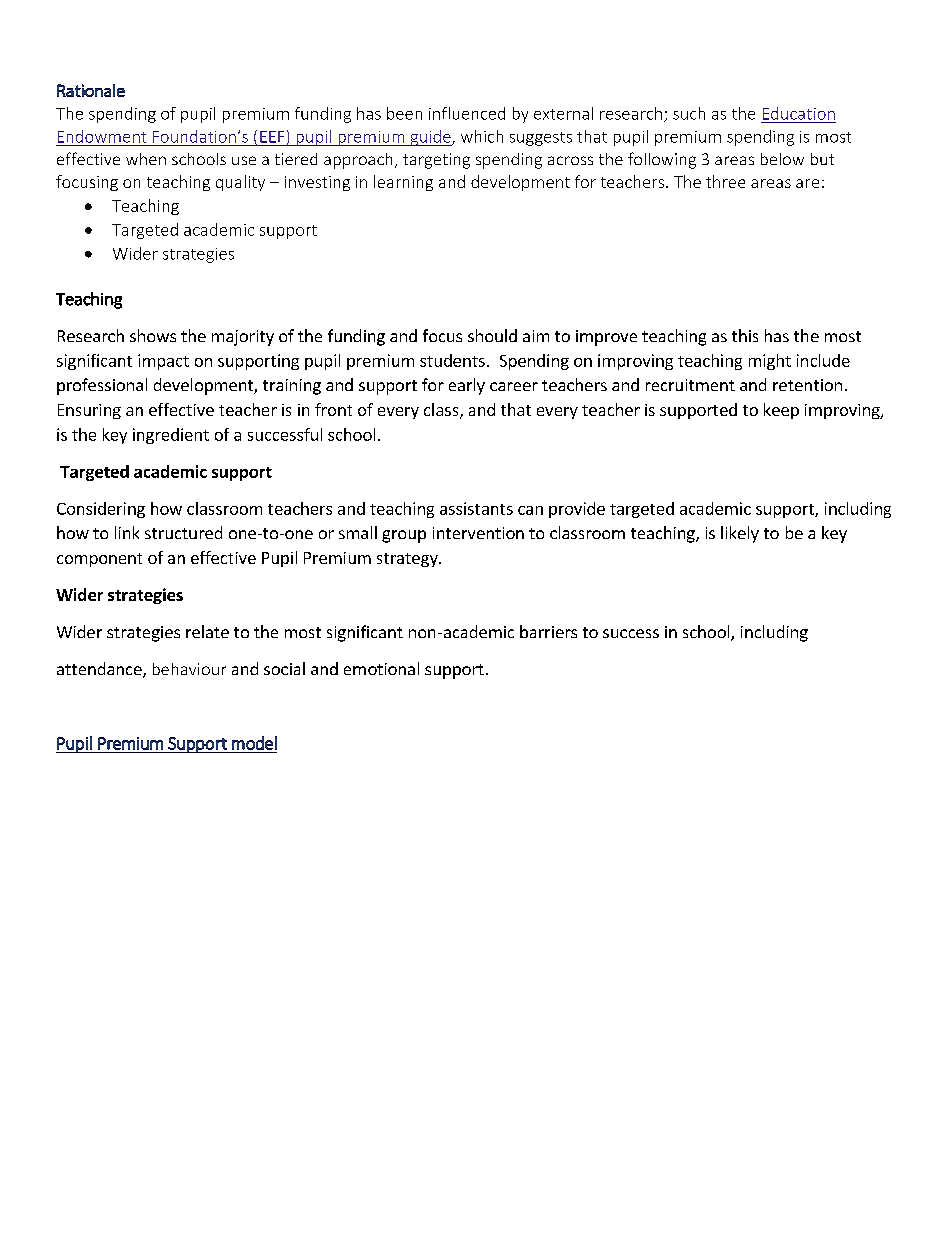  What do you see at coordinates (781, 411) in the screenshot?
I see `keep` at bounding box center [781, 411].
